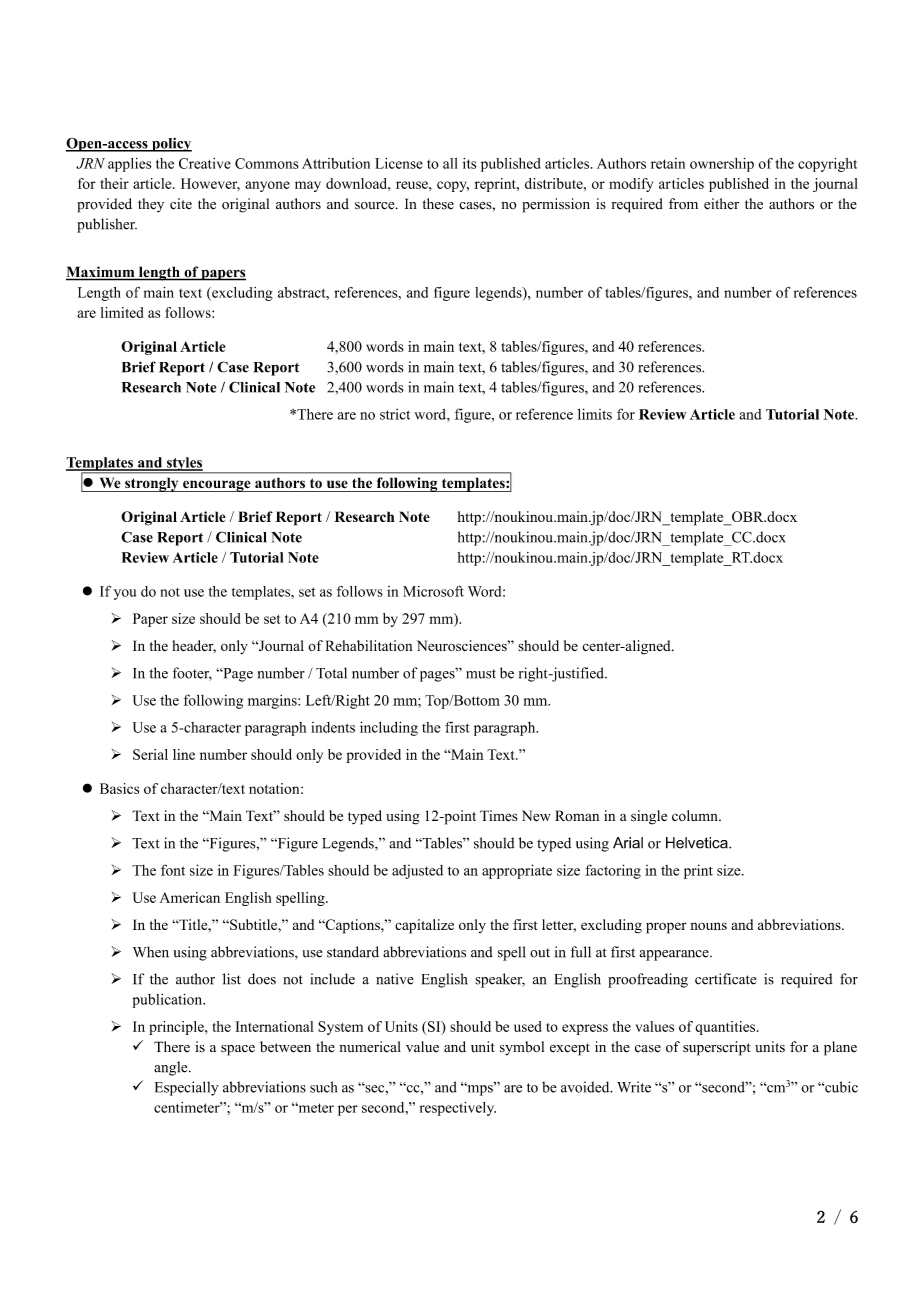 This screenshot has width=924, height=1308. I want to click on ownership, so click(722, 165).
